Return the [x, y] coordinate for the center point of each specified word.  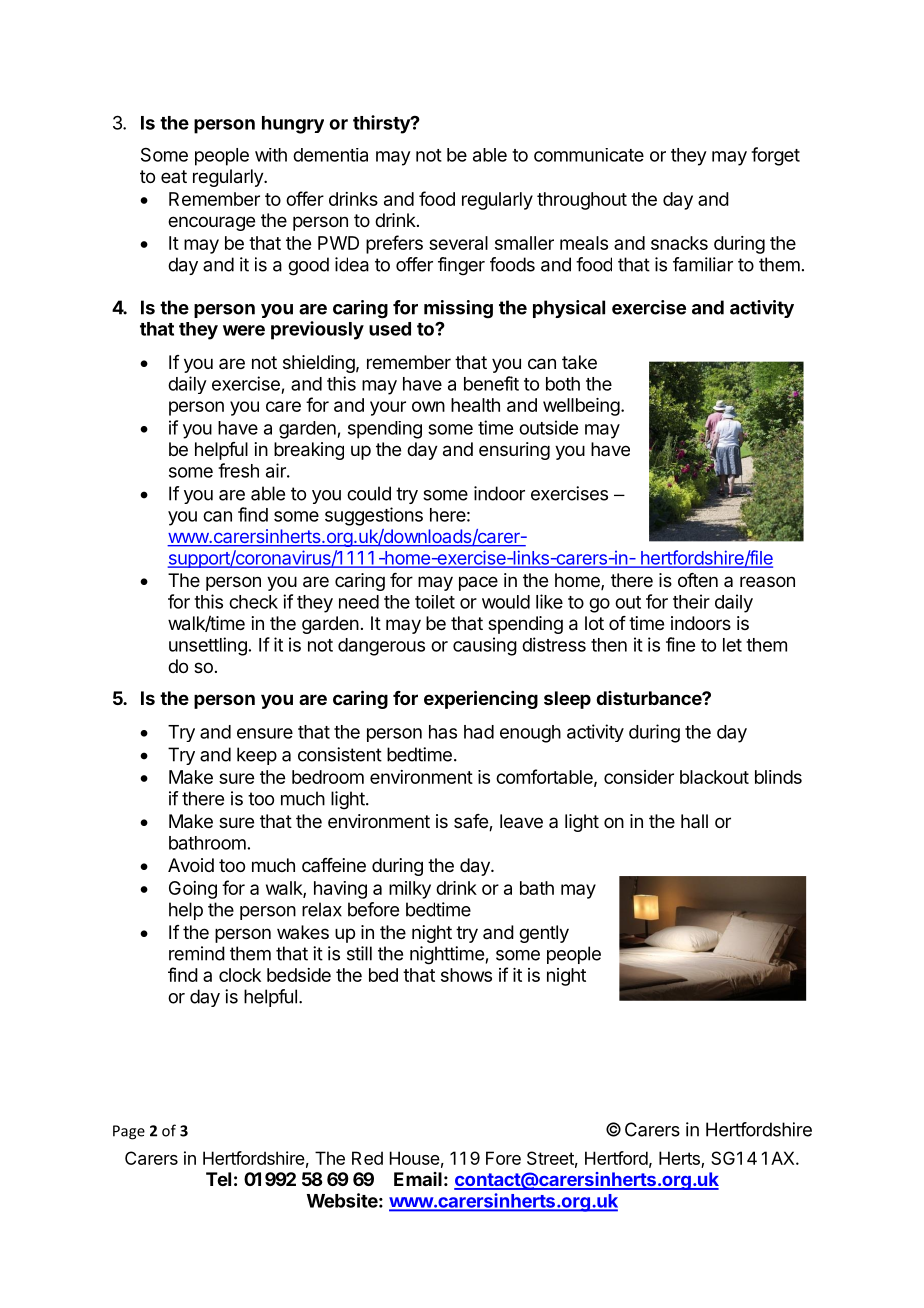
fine [680, 644]
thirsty [382, 124]
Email [418, 1179]
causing [485, 646]
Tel [218, 1179]
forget [775, 156]
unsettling [208, 646]
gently [544, 934]
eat [174, 176]
